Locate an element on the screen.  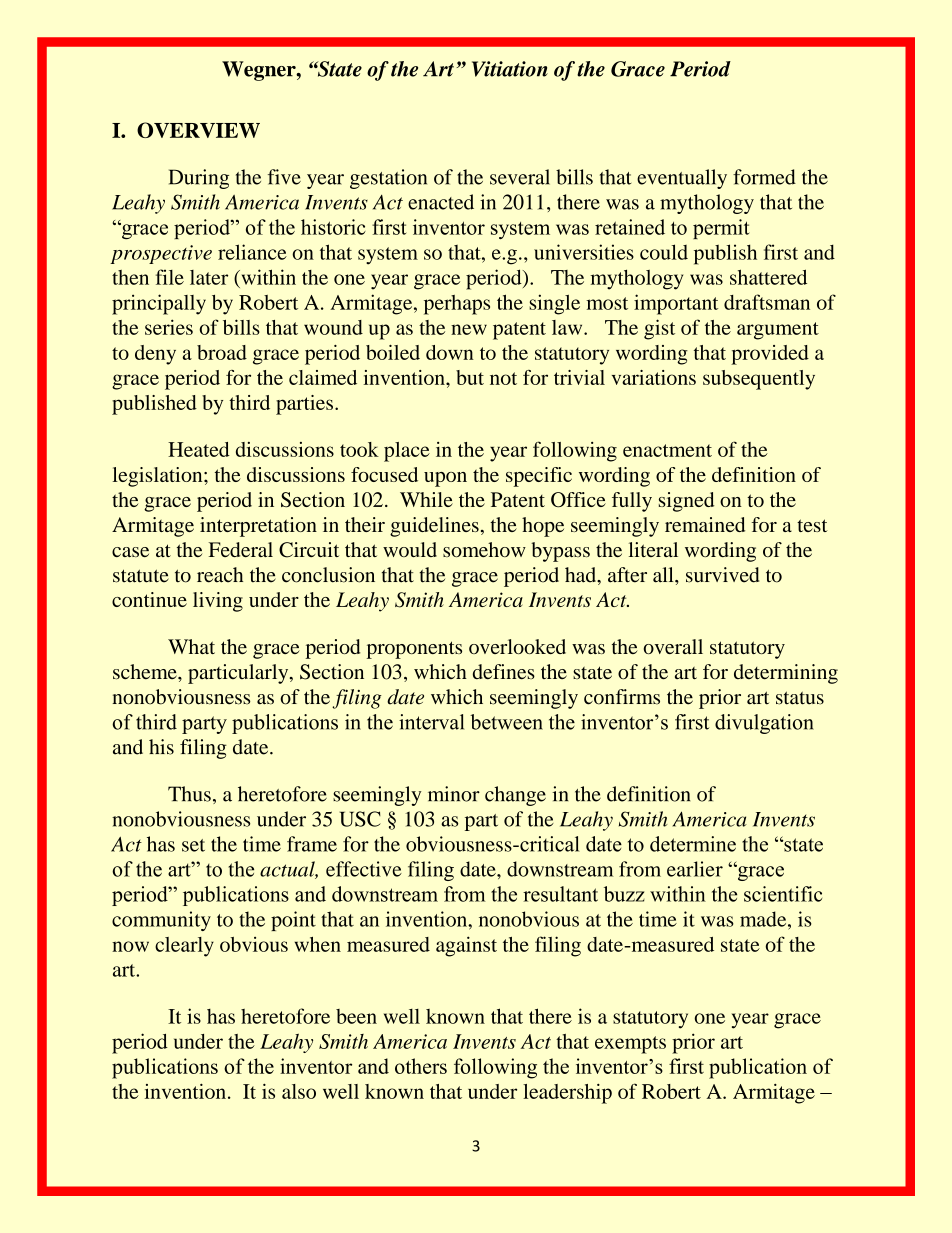
formed is located at coordinates (764, 177).
